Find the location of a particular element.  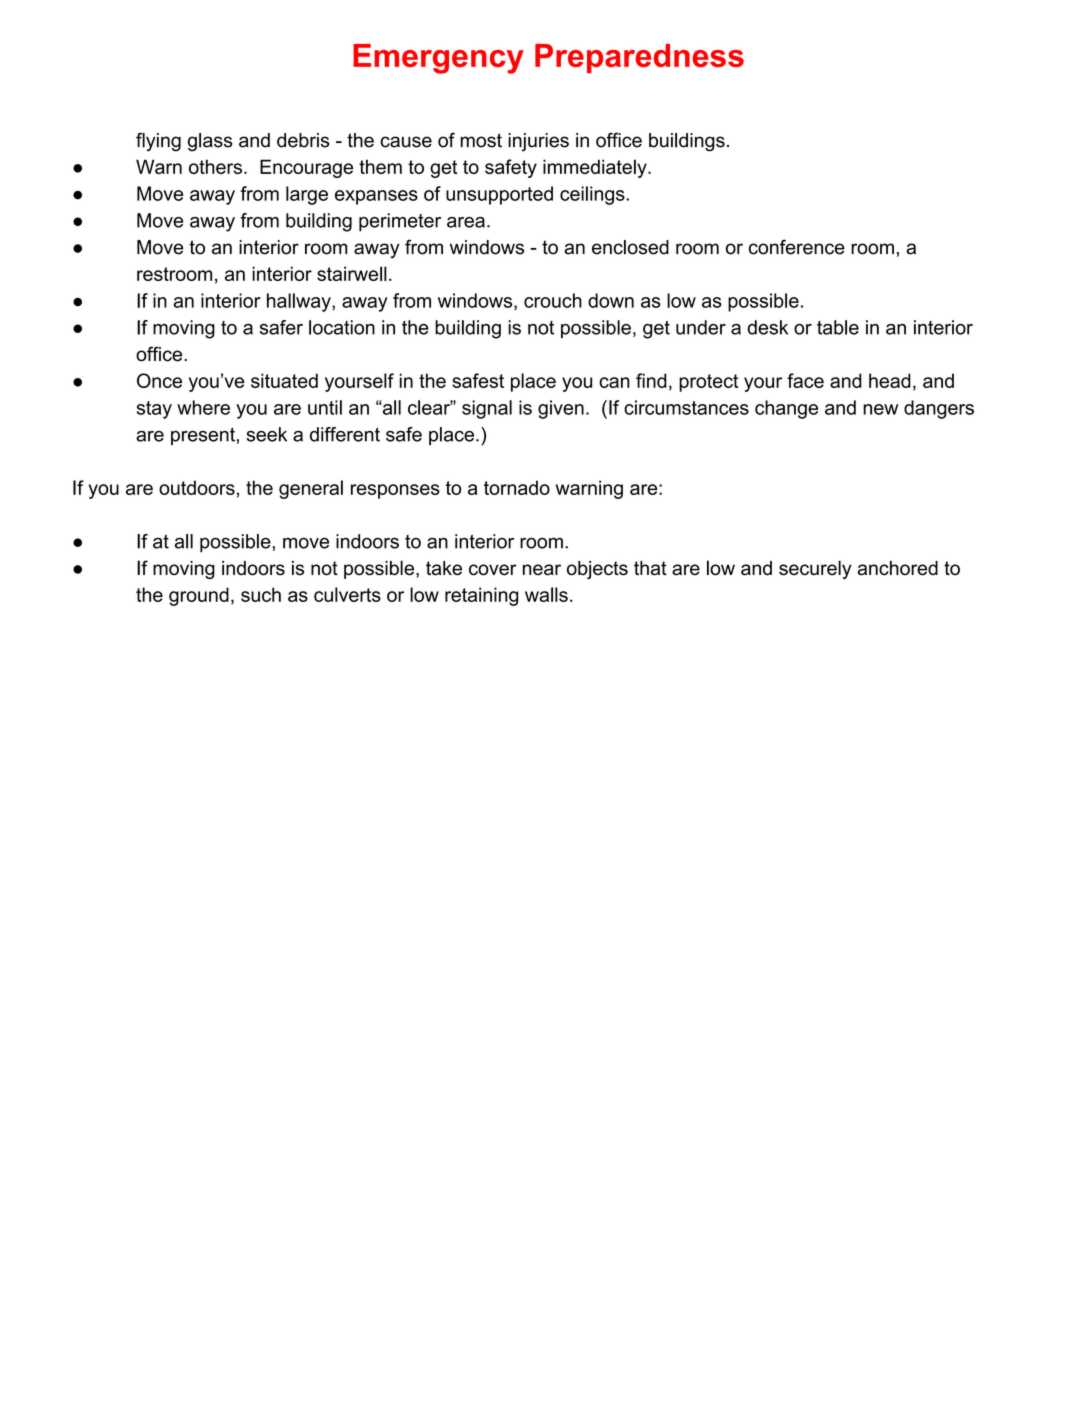

Preparedness is located at coordinates (639, 58).
